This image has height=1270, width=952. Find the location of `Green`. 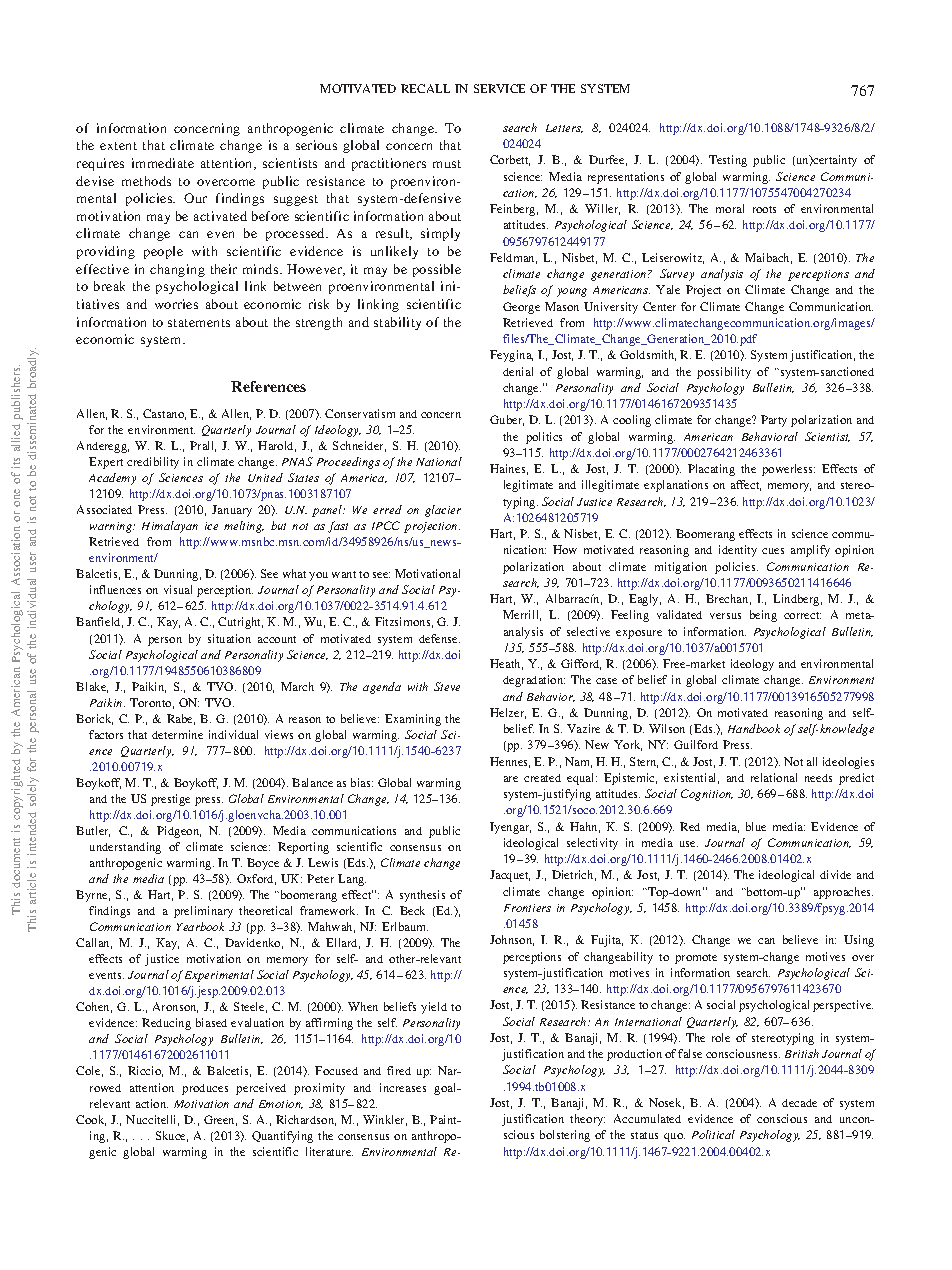

Green is located at coordinates (220, 1120).
